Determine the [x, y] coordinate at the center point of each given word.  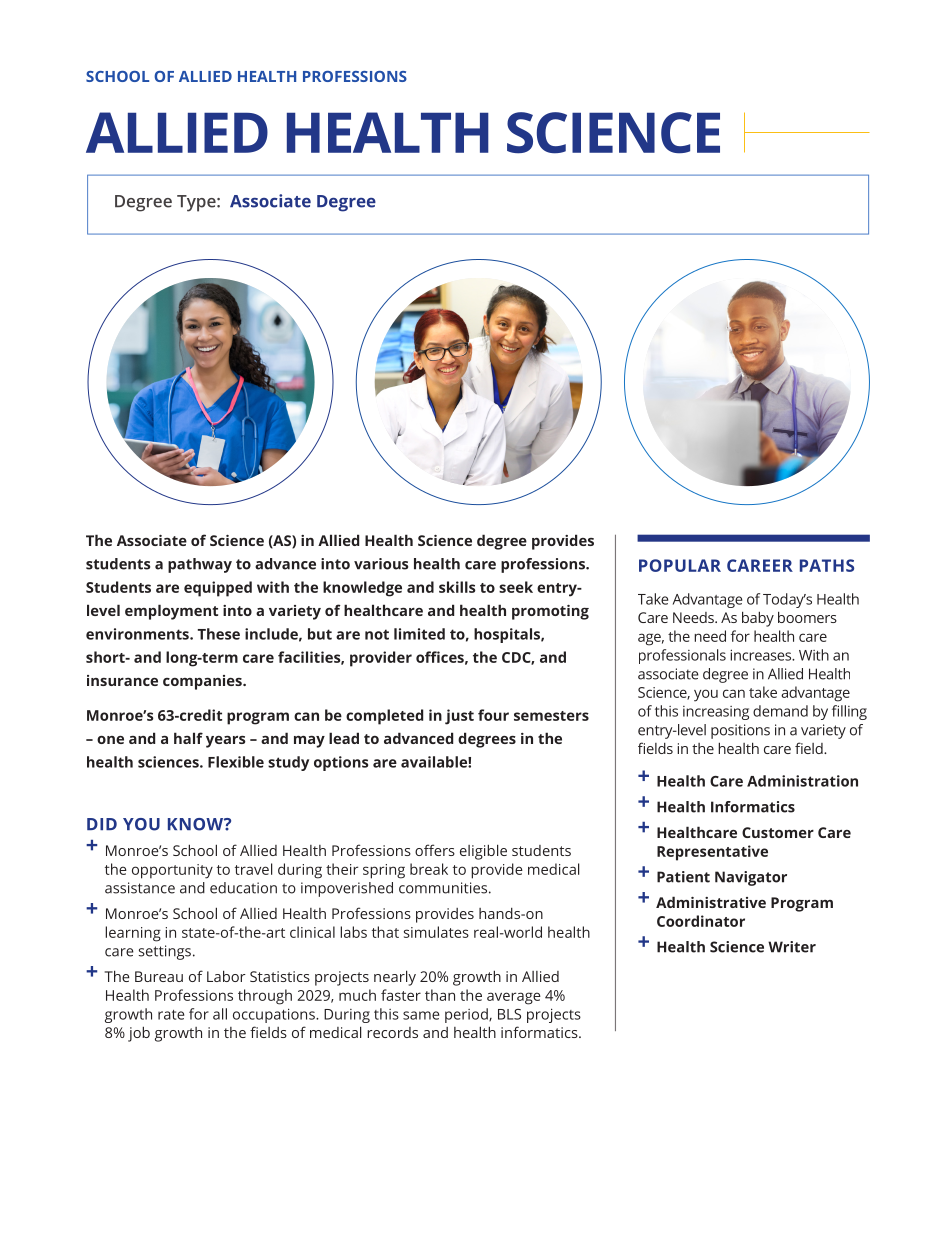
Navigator [751, 878]
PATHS [827, 565]
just [459, 717]
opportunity [172, 871]
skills [457, 587]
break [429, 869]
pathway [200, 565]
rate [171, 1015]
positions [740, 731]
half [188, 738]
